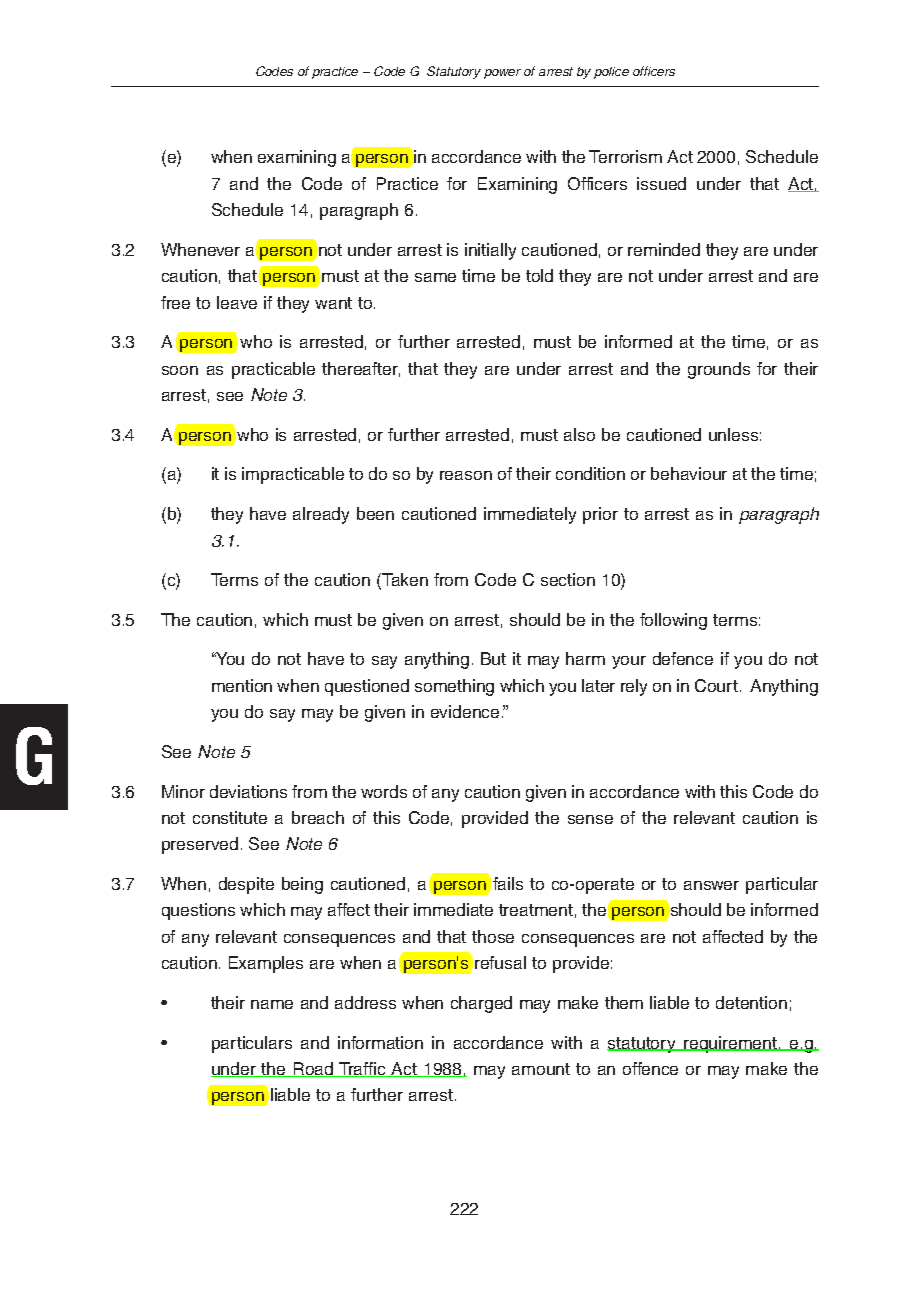 Image resolution: width=924 pixels, height=1313 pixels. Describe the element at coordinates (502, 74) in the document. I see `power` at that location.
